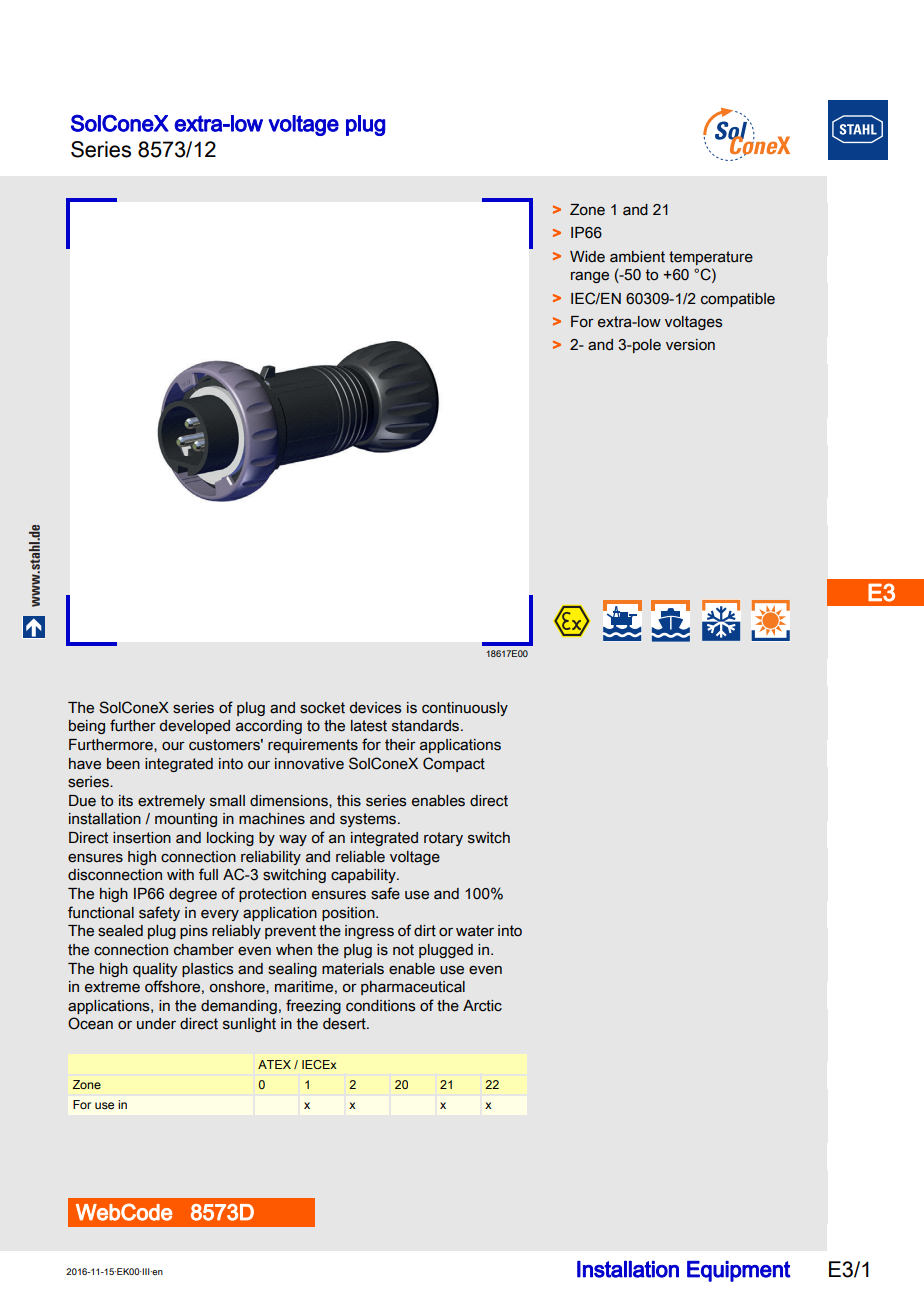  Describe the element at coordinates (425, 931) in the document. I see `dirt` at that location.
